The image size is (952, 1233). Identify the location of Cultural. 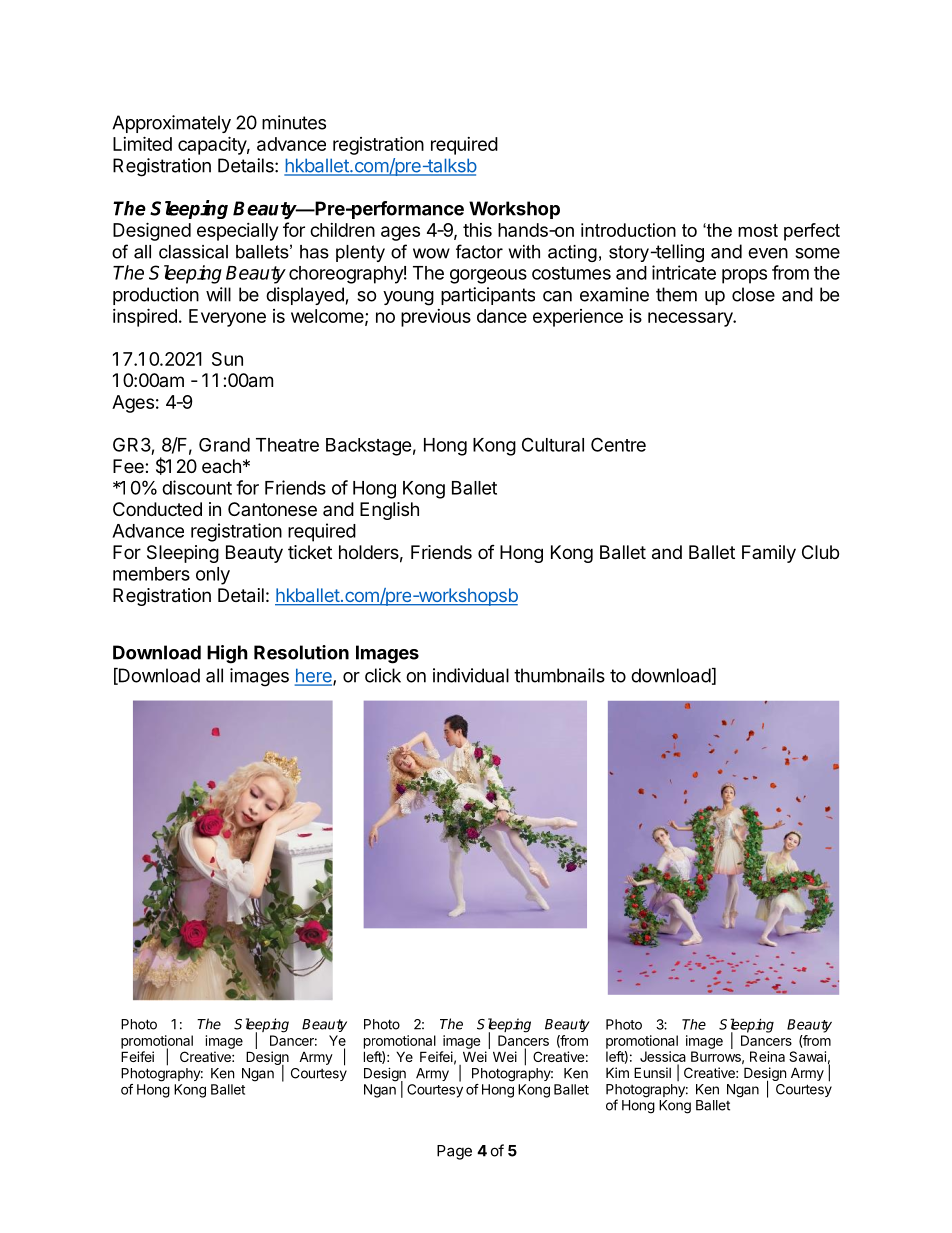
(553, 444).
